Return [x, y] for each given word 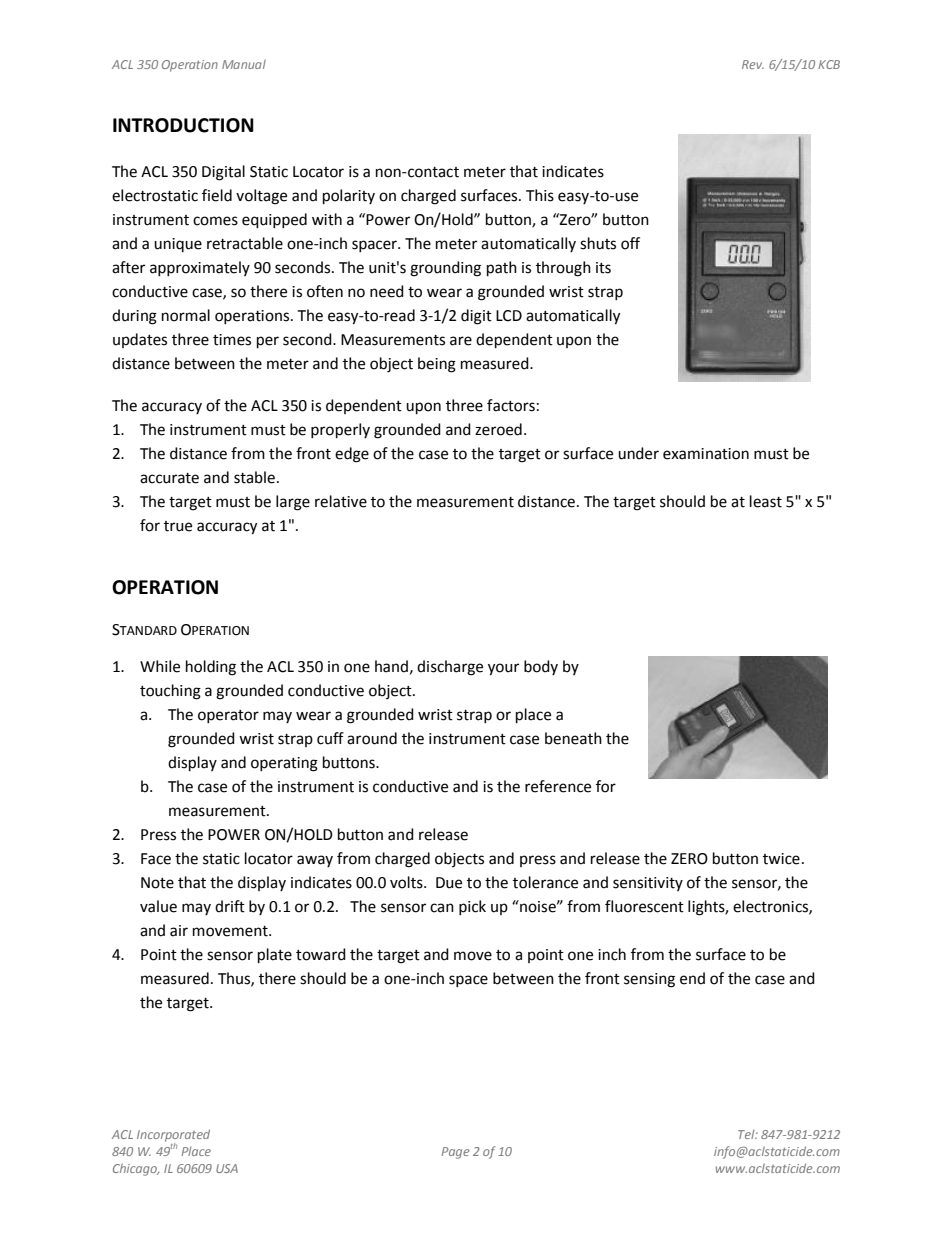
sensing [649, 980]
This [540, 195]
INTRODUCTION [183, 125]
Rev [753, 64]
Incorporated [173, 1136]
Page [455, 1153]
